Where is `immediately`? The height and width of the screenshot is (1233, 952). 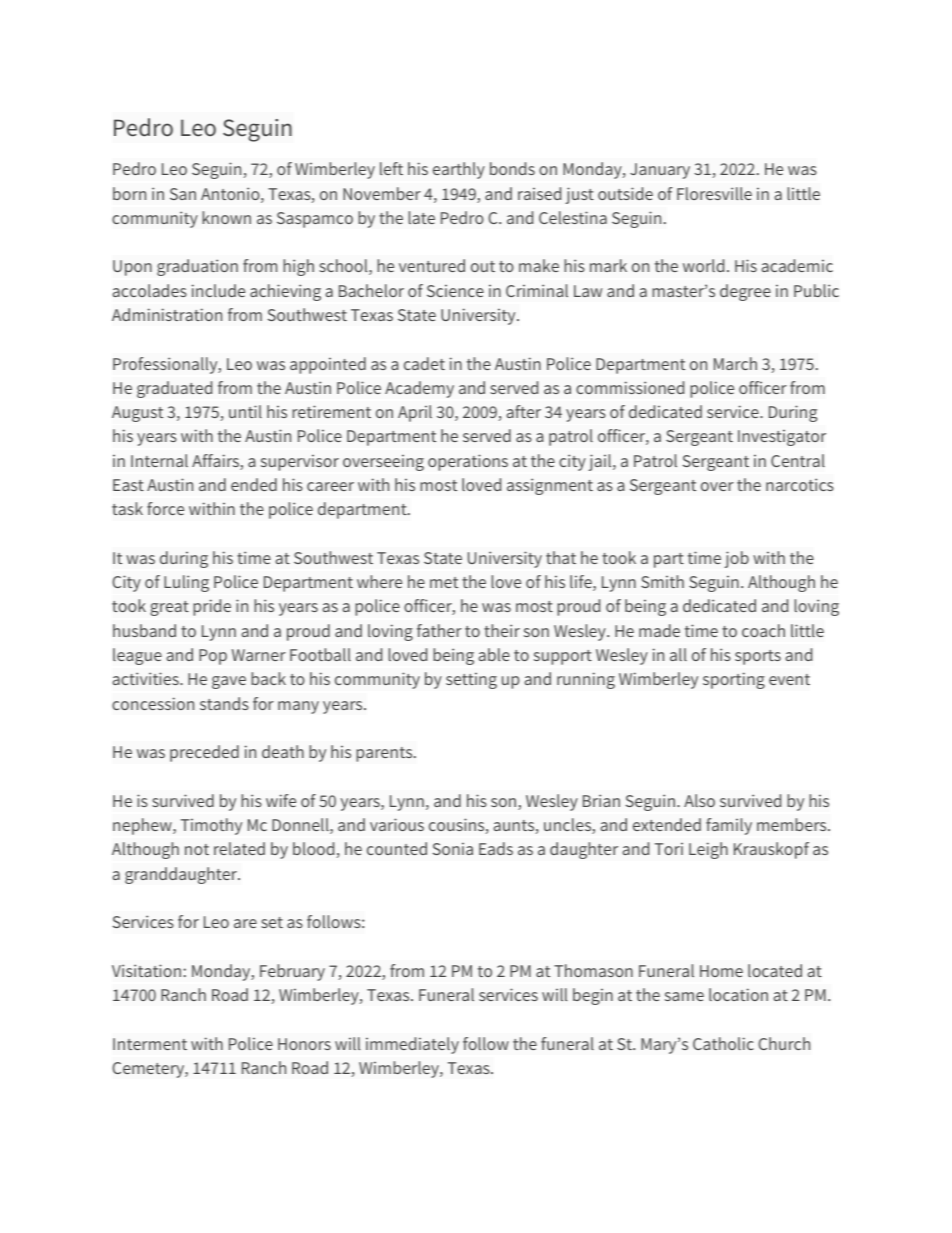 immediately is located at coordinates (412, 1045).
